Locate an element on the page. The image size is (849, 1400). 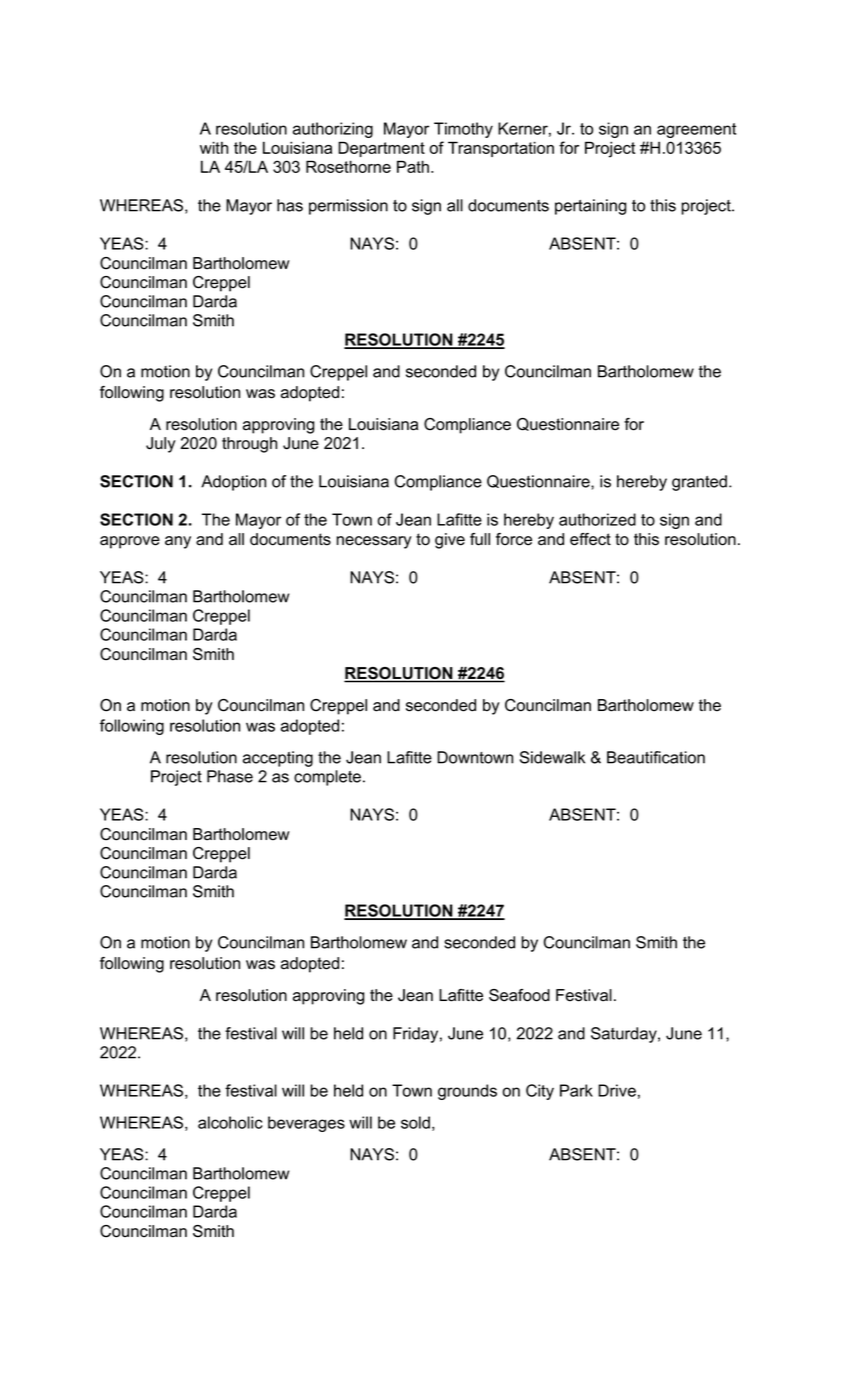
with is located at coordinates (214, 147).
